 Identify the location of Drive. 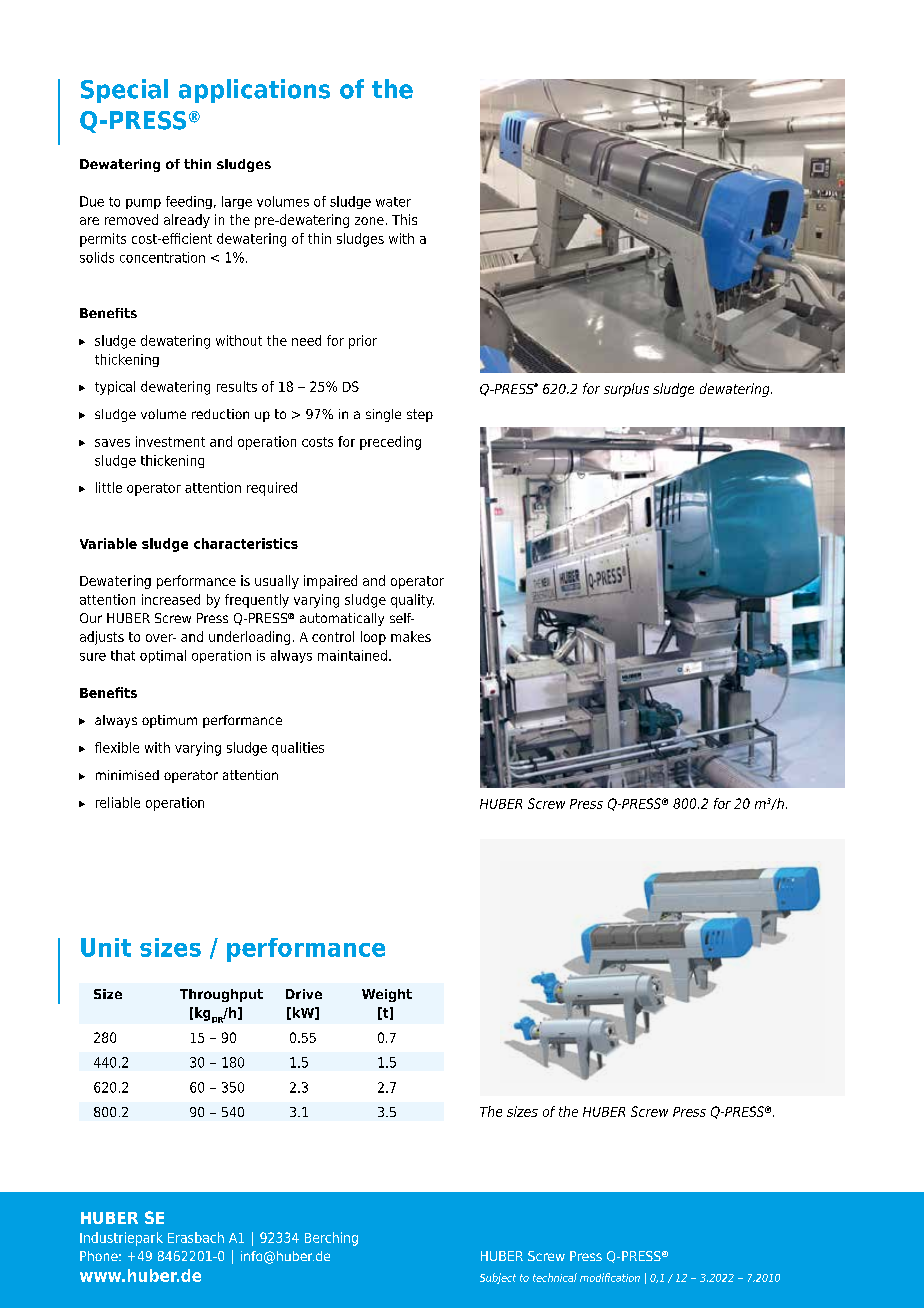
(304, 994).
